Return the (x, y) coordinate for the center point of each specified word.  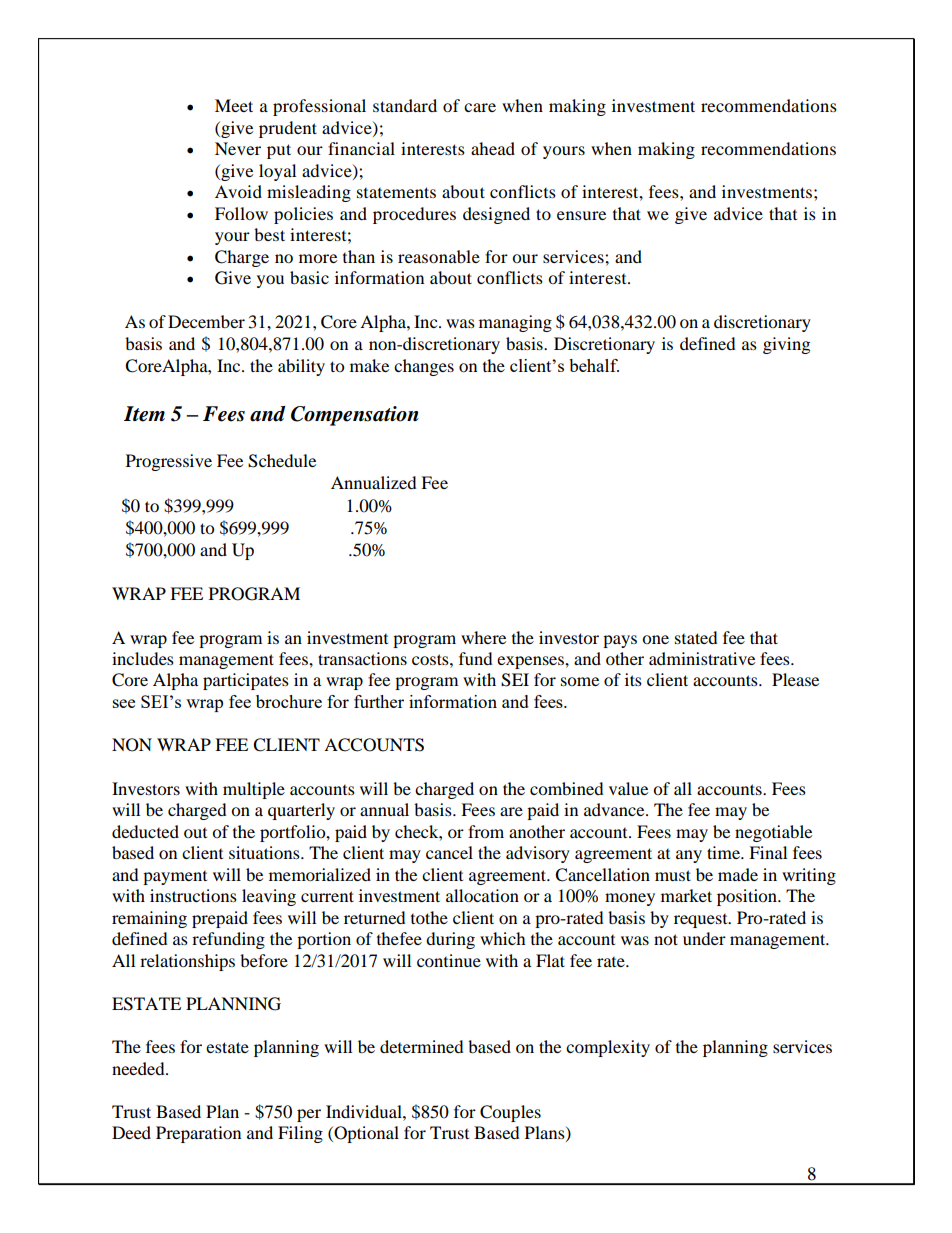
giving (786, 345)
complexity (608, 1048)
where (483, 637)
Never (238, 148)
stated (696, 637)
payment (175, 878)
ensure (581, 215)
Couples (510, 1113)
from (486, 831)
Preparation (198, 1134)
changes (424, 367)
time (724, 852)
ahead (493, 148)
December (206, 321)
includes (143, 658)
